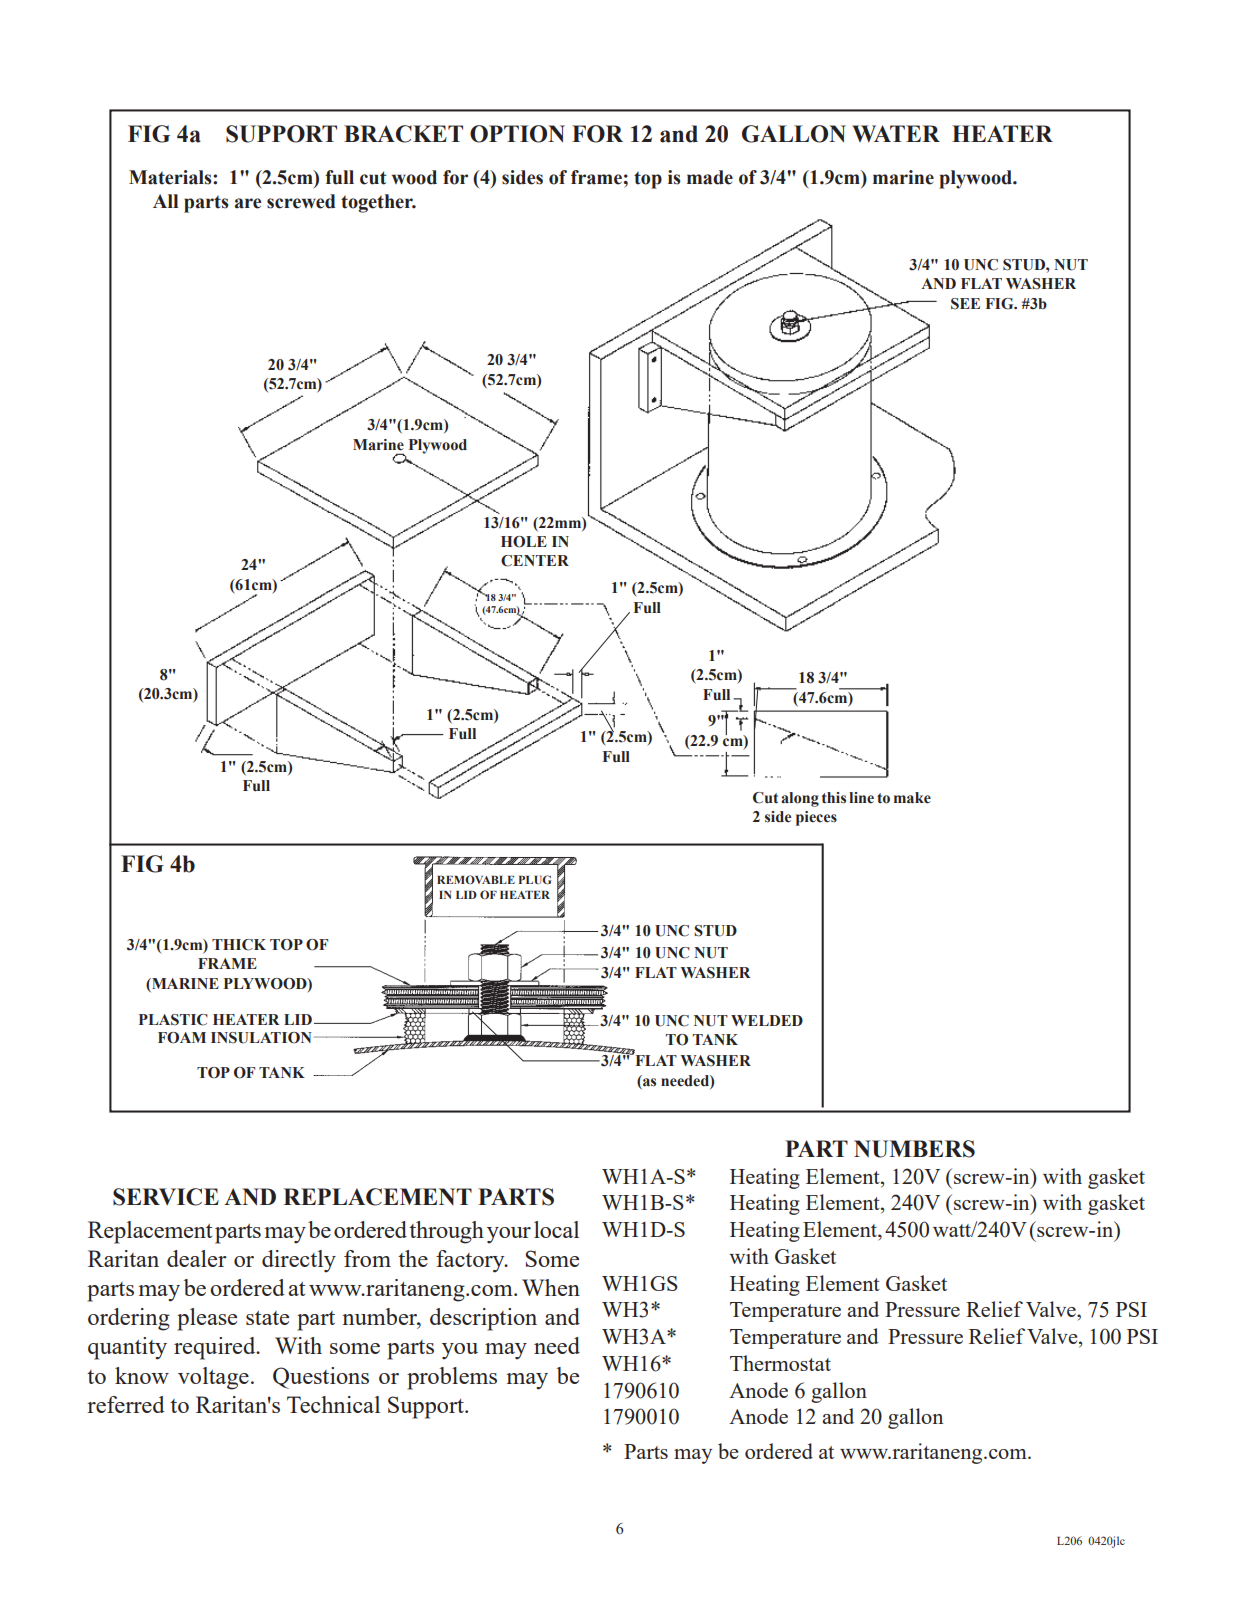  Describe the element at coordinates (213, 1378) in the screenshot. I see `voltage` at that location.
